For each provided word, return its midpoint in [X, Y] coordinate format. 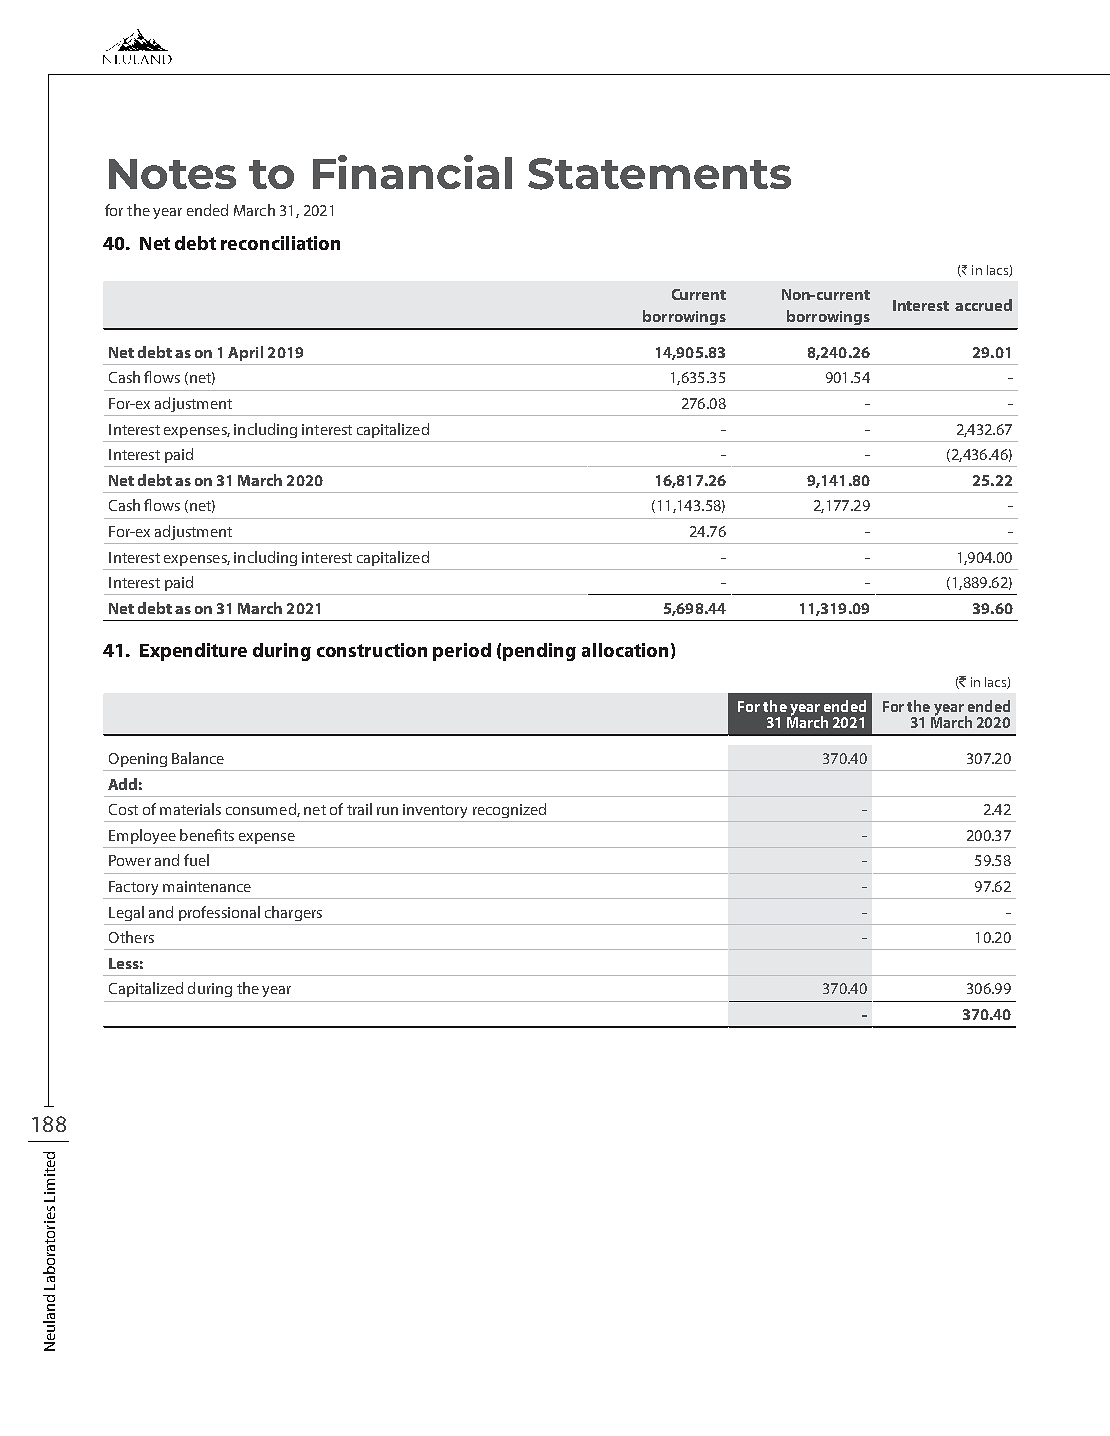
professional [219, 913]
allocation [625, 650]
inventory [435, 811]
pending [539, 652]
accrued [983, 305]
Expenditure [193, 652]
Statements [659, 174]
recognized [509, 810]
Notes [172, 174]
